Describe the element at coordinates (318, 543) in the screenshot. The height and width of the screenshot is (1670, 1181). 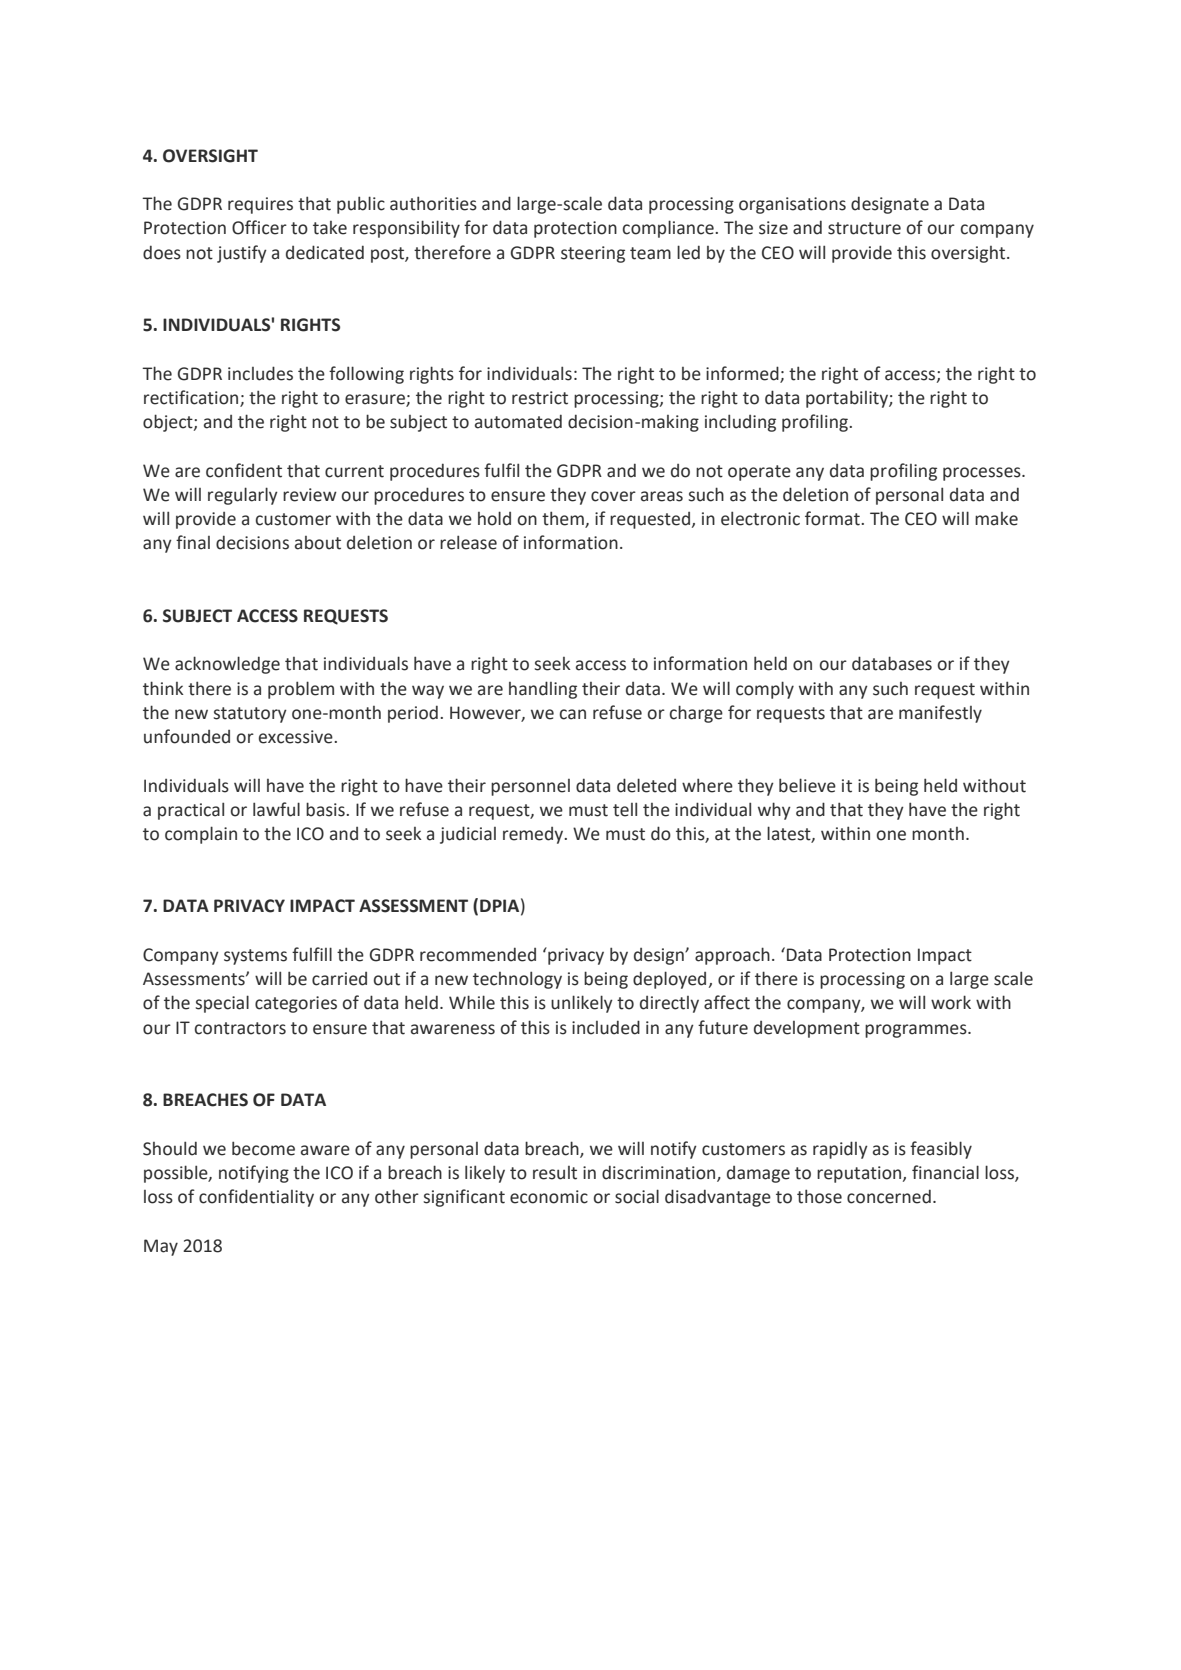
I see `about` at that location.
